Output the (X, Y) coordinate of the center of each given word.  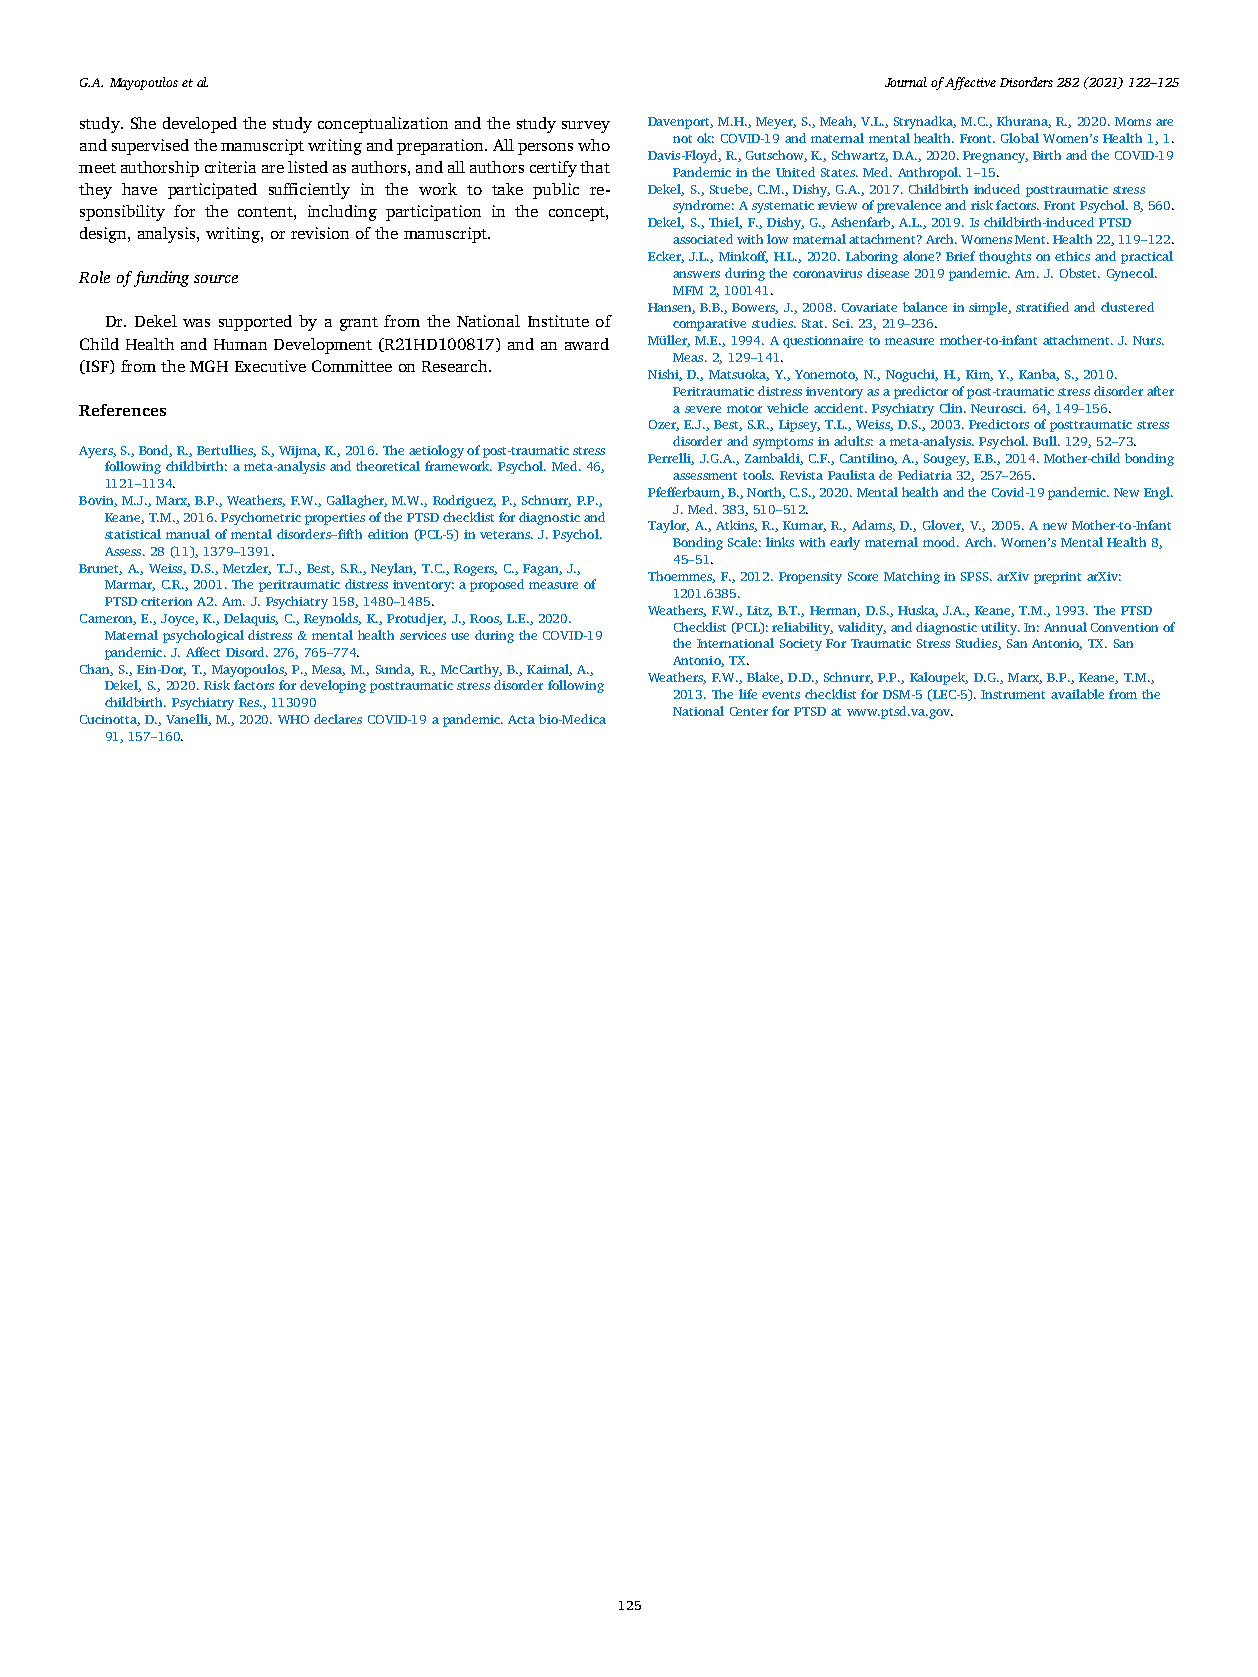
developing (333, 686)
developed (200, 125)
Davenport (680, 123)
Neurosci (998, 408)
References (122, 410)
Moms (1133, 121)
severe (703, 409)
